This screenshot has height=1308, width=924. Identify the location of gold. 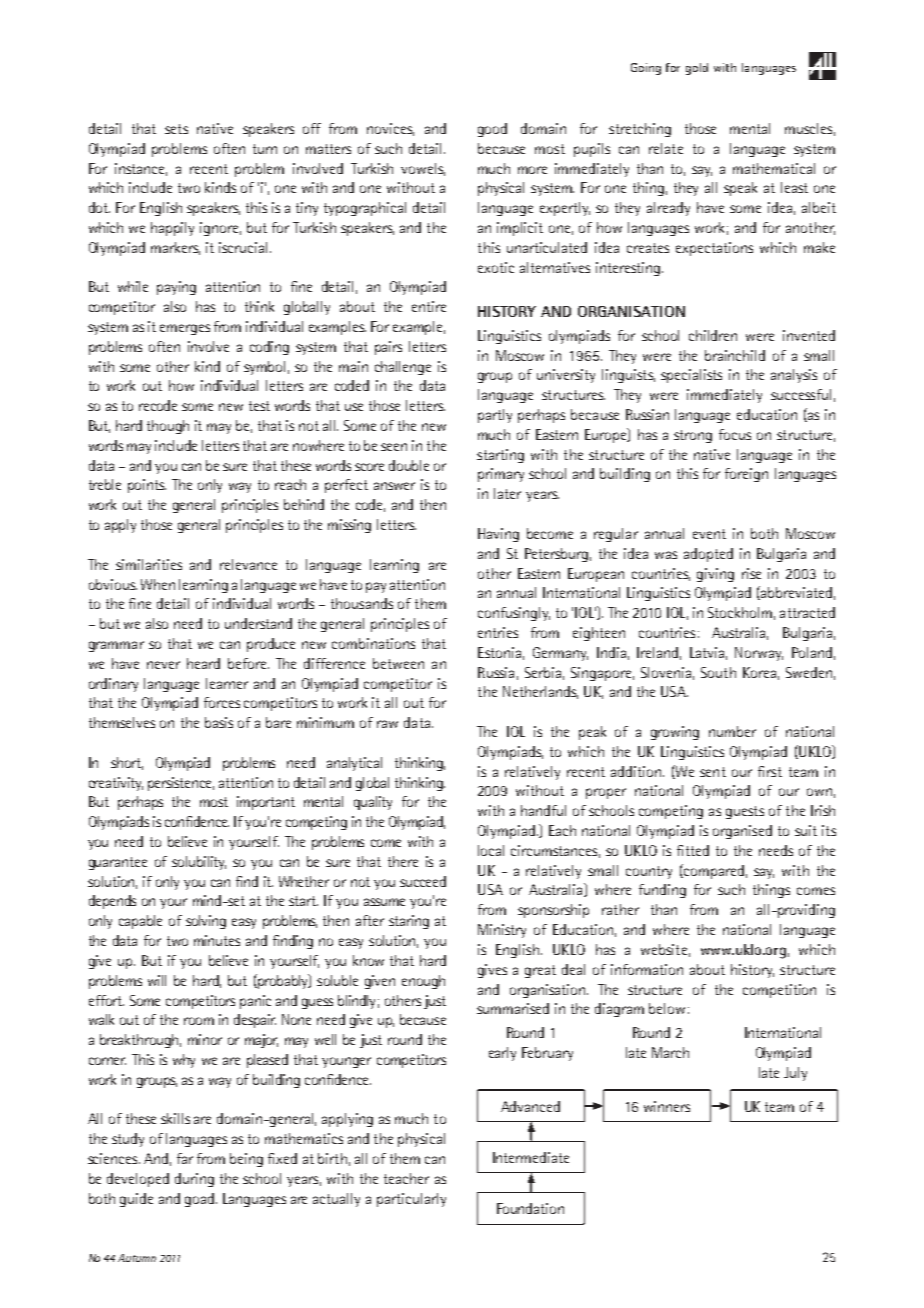
(697, 69).
